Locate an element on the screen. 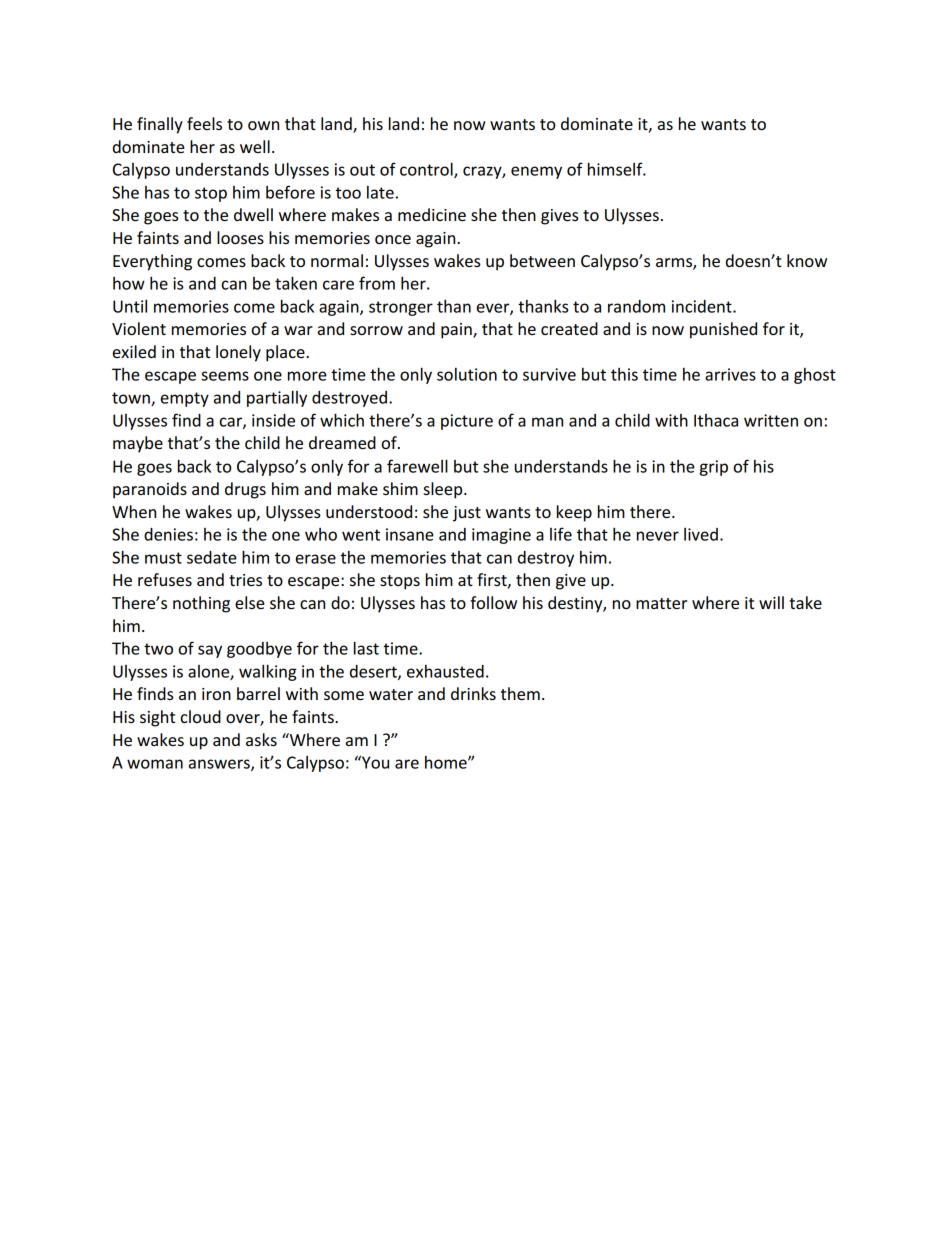  feels is located at coordinates (204, 123).
